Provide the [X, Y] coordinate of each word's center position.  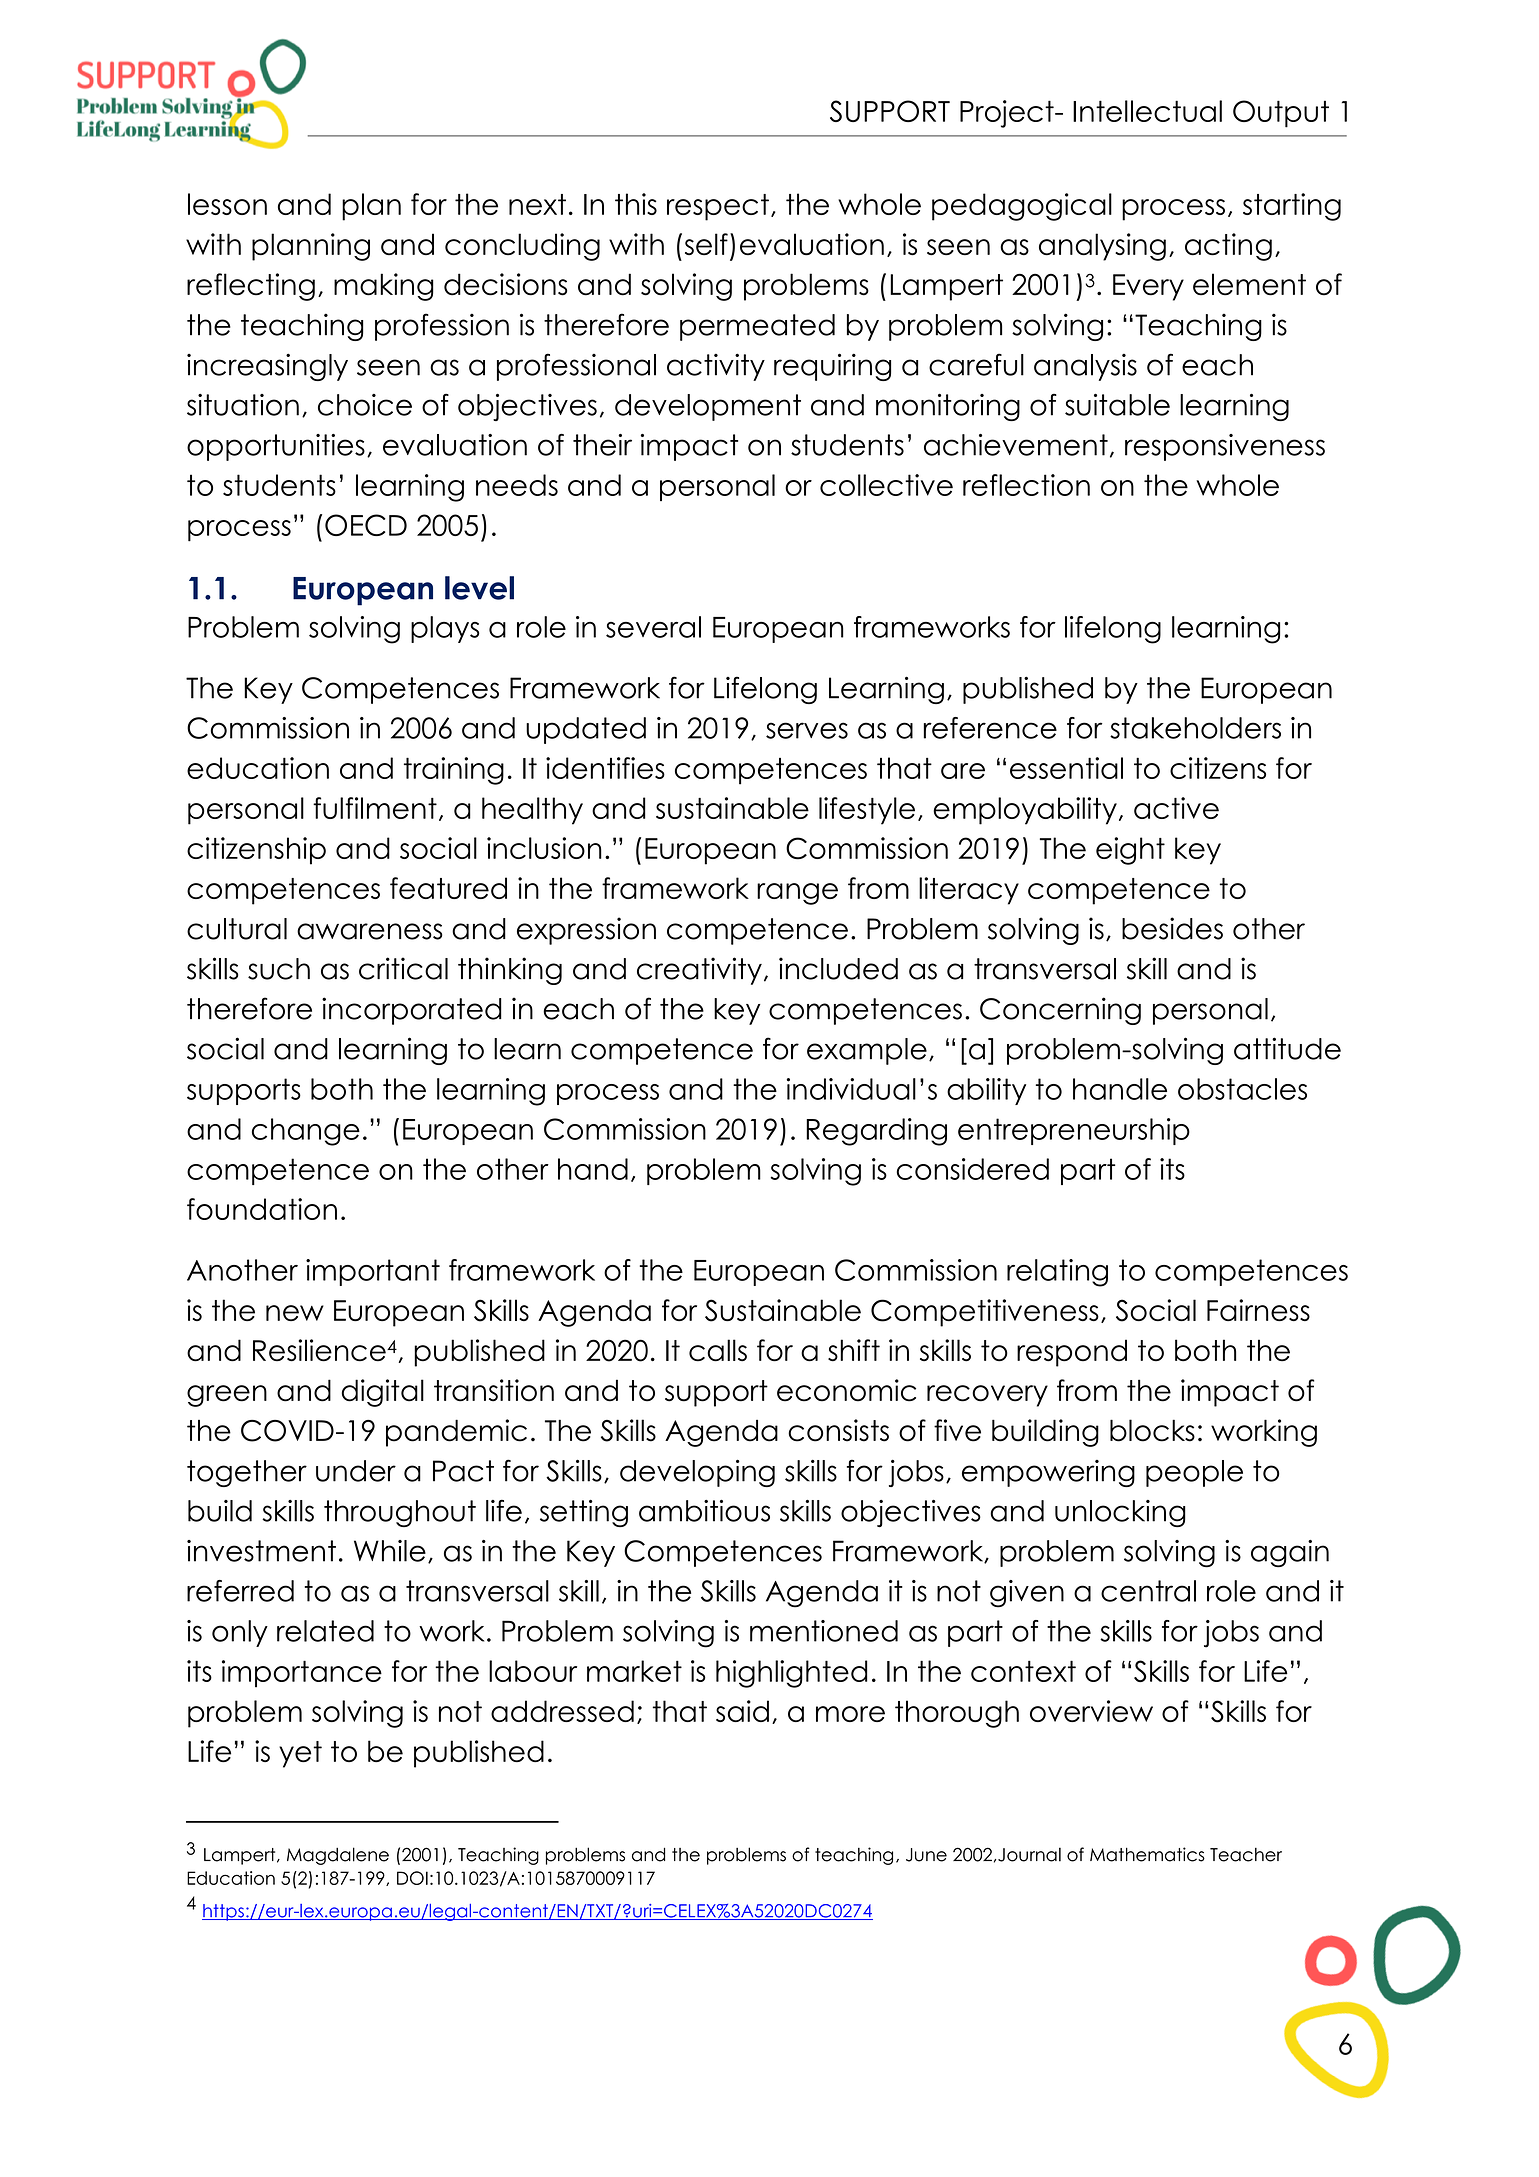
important [373, 1272]
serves [807, 730]
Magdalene [338, 1856]
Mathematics [1147, 1854]
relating [1057, 1273]
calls [718, 1350]
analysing [1102, 247]
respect [718, 207]
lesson [227, 204]
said [742, 1711]
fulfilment [375, 808]
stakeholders [1195, 728]
